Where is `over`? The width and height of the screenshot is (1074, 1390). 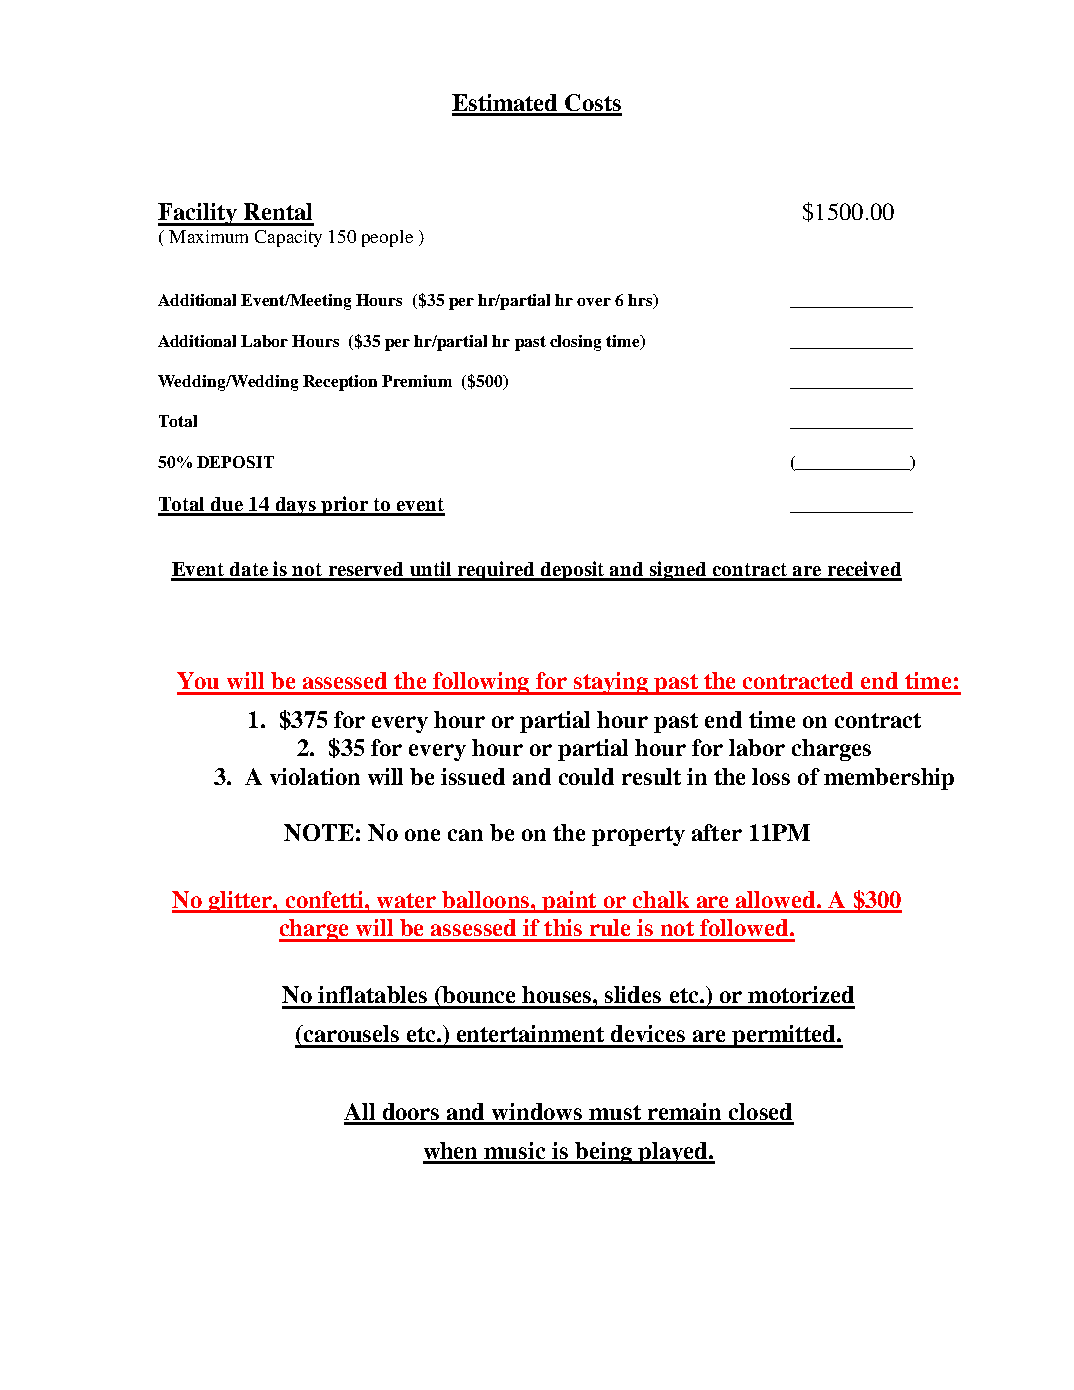 over is located at coordinates (594, 302).
